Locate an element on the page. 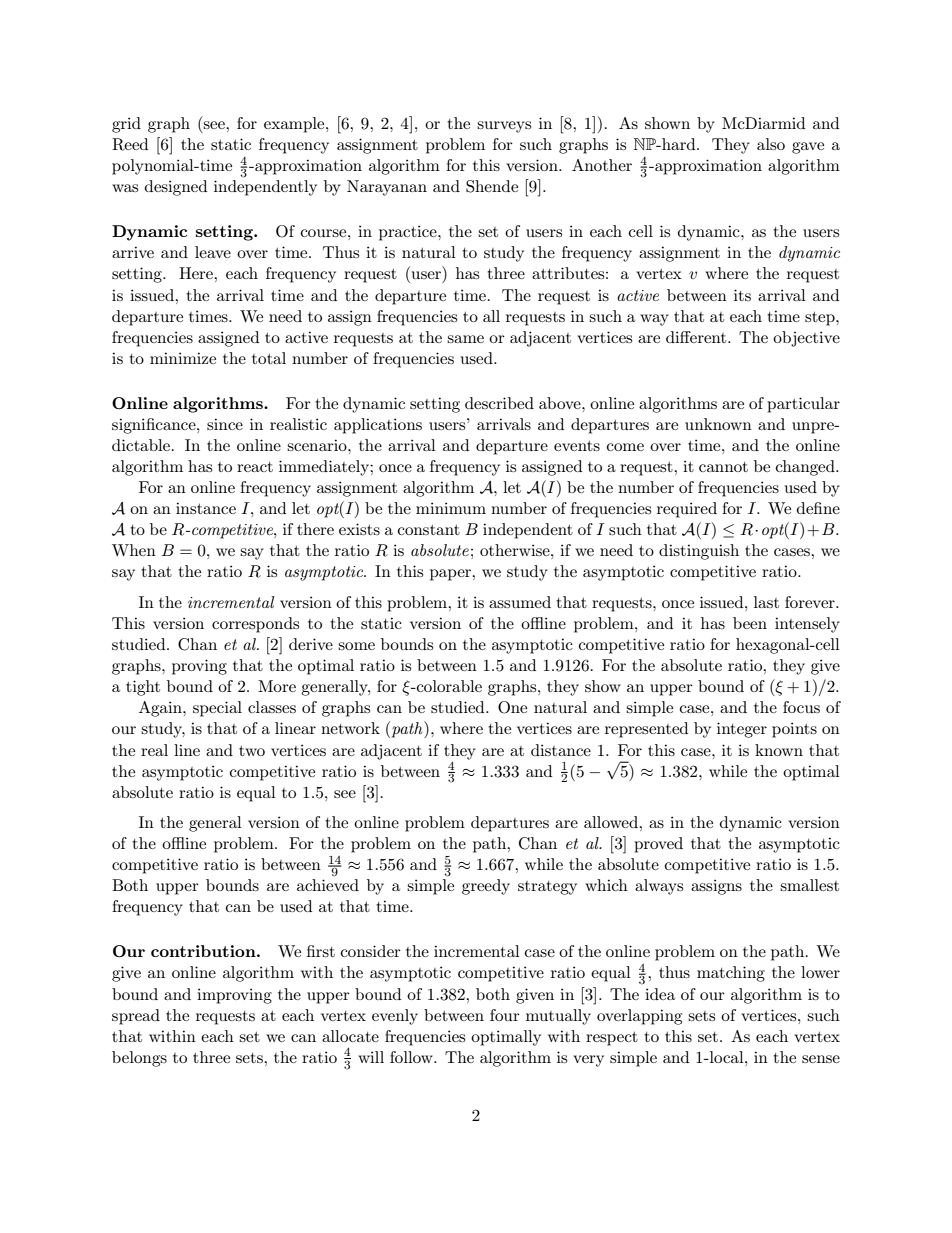  minimize is located at coordinates (183, 358).
